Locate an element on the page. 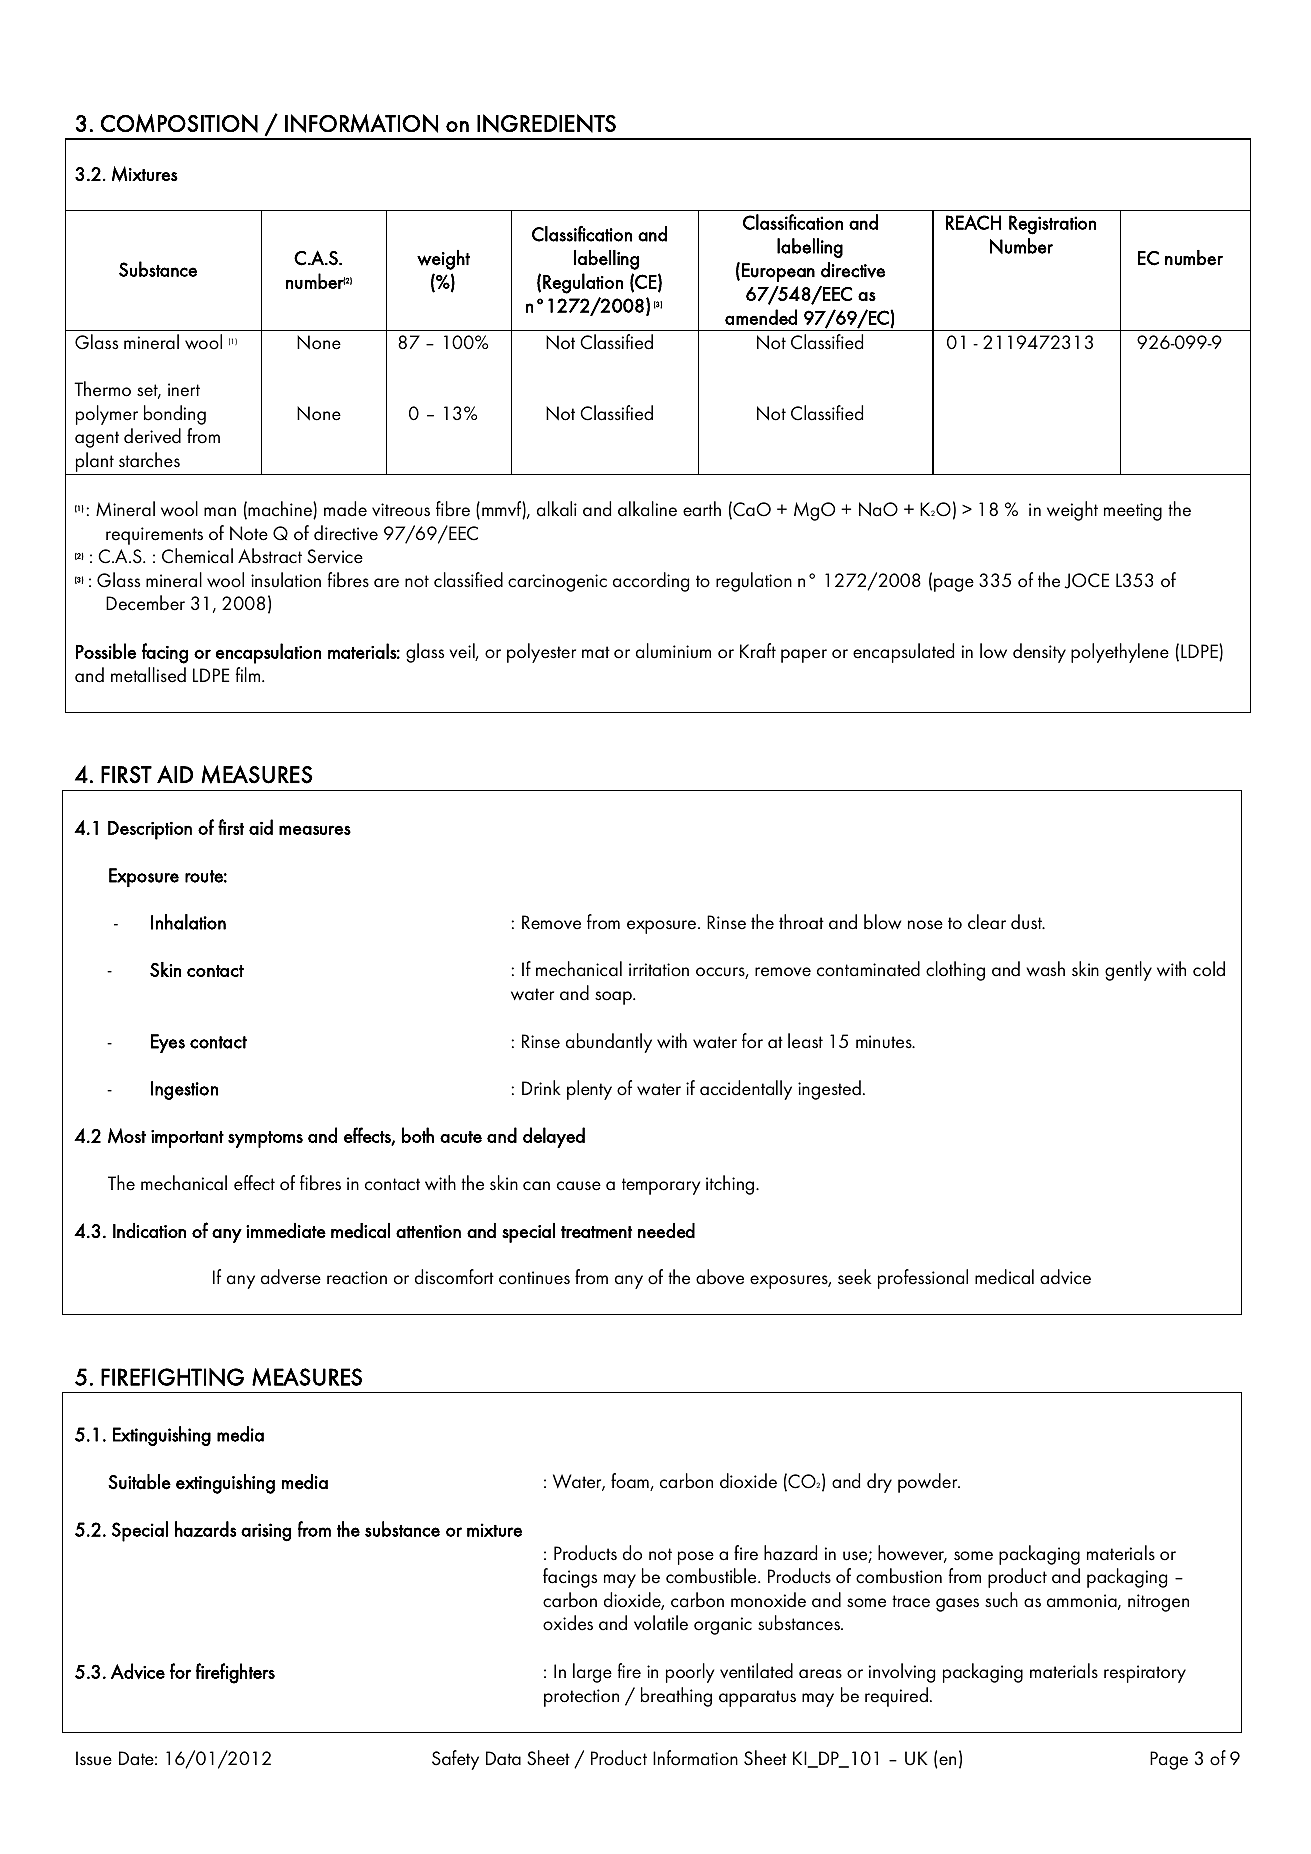 The width and height of the image is (1311, 1854). professional is located at coordinates (923, 1279).
